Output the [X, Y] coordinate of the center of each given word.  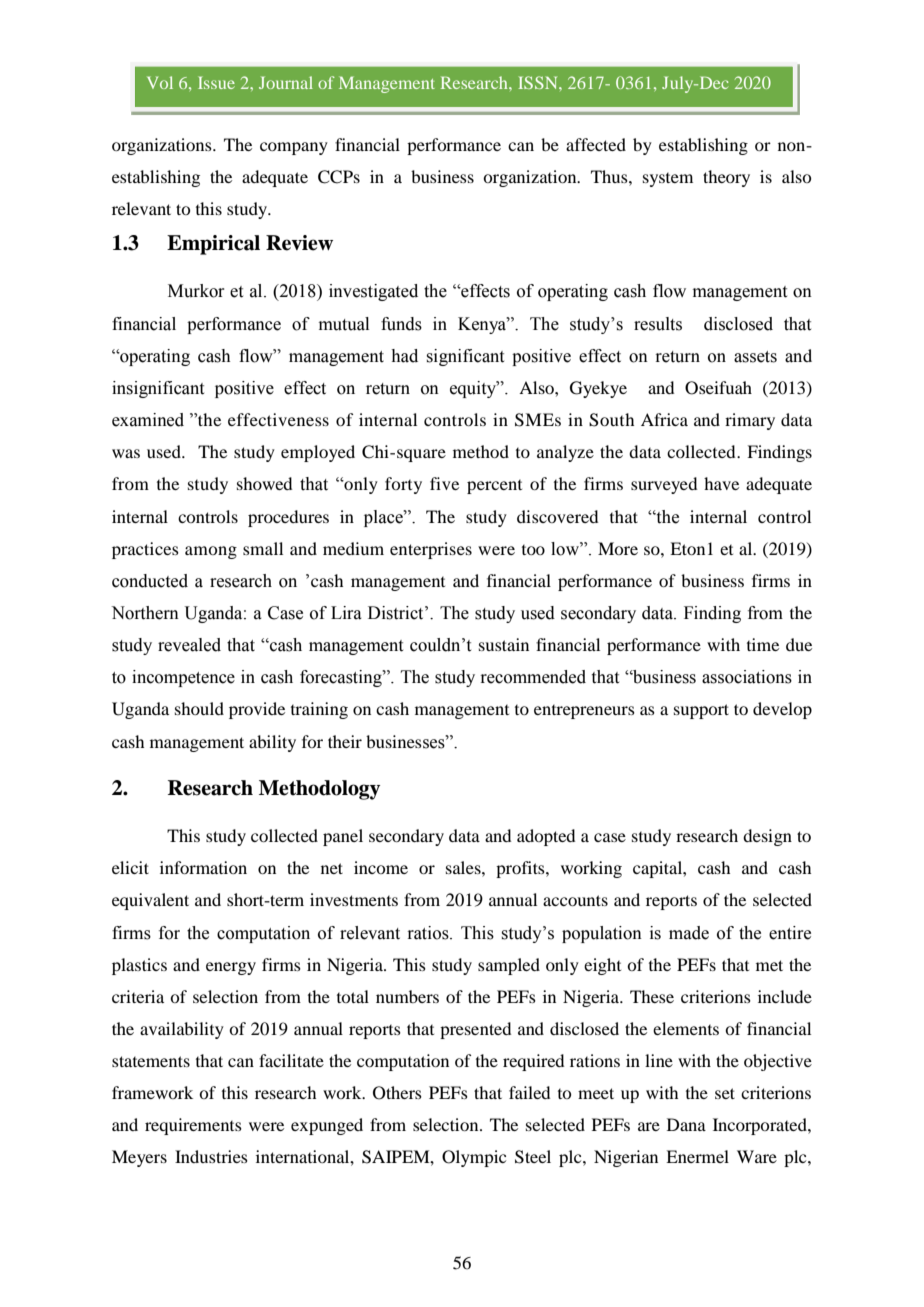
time [763, 644]
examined [148, 420]
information [203, 867]
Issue [216, 82]
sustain [504, 644]
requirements [193, 1126]
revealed [189, 645]
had [404, 356]
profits [521, 869]
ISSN [539, 82]
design [767, 837]
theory [726, 178]
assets [755, 357]
